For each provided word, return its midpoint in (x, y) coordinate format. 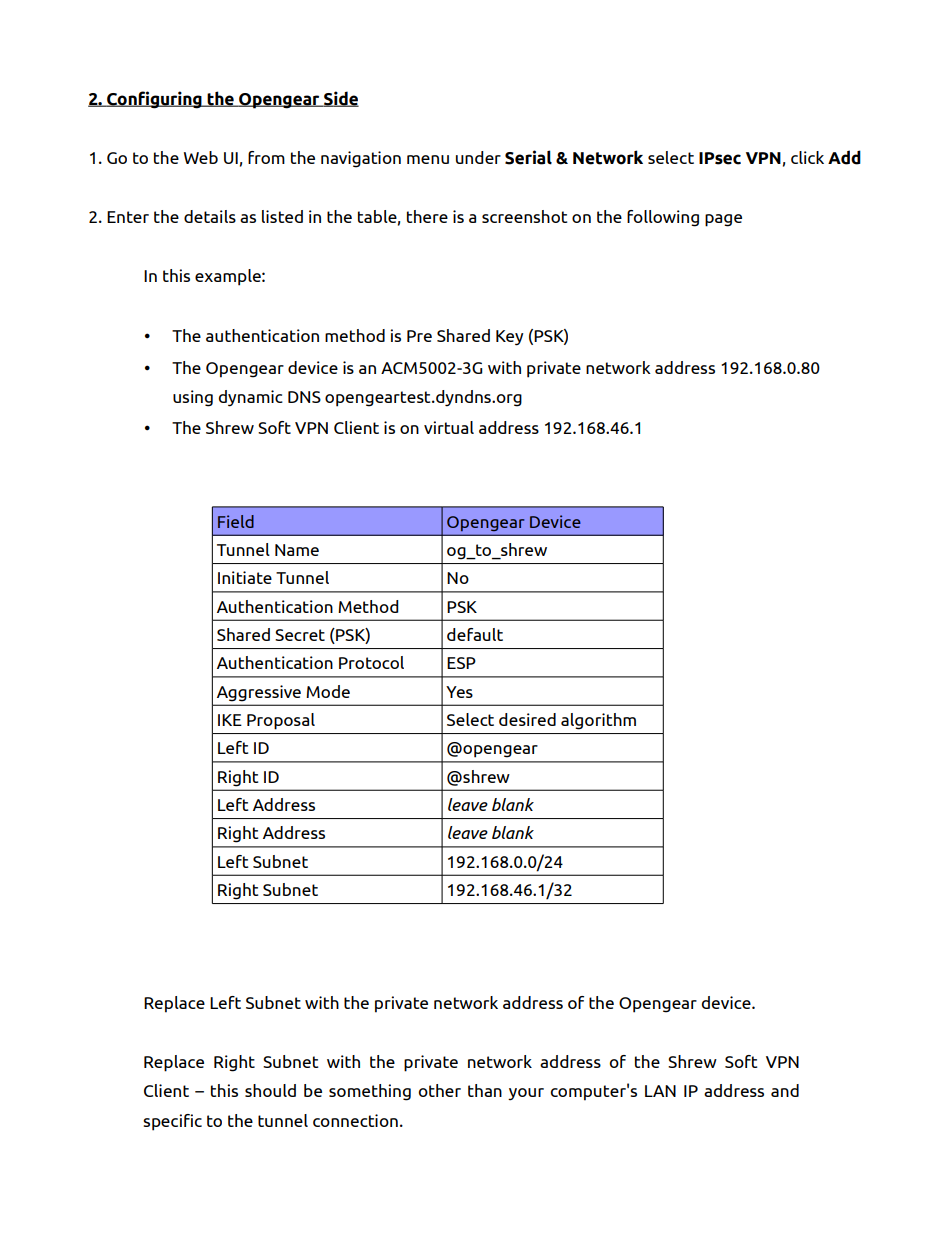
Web (201, 157)
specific (172, 1122)
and (785, 1090)
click (807, 157)
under (478, 157)
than (485, 1090)
